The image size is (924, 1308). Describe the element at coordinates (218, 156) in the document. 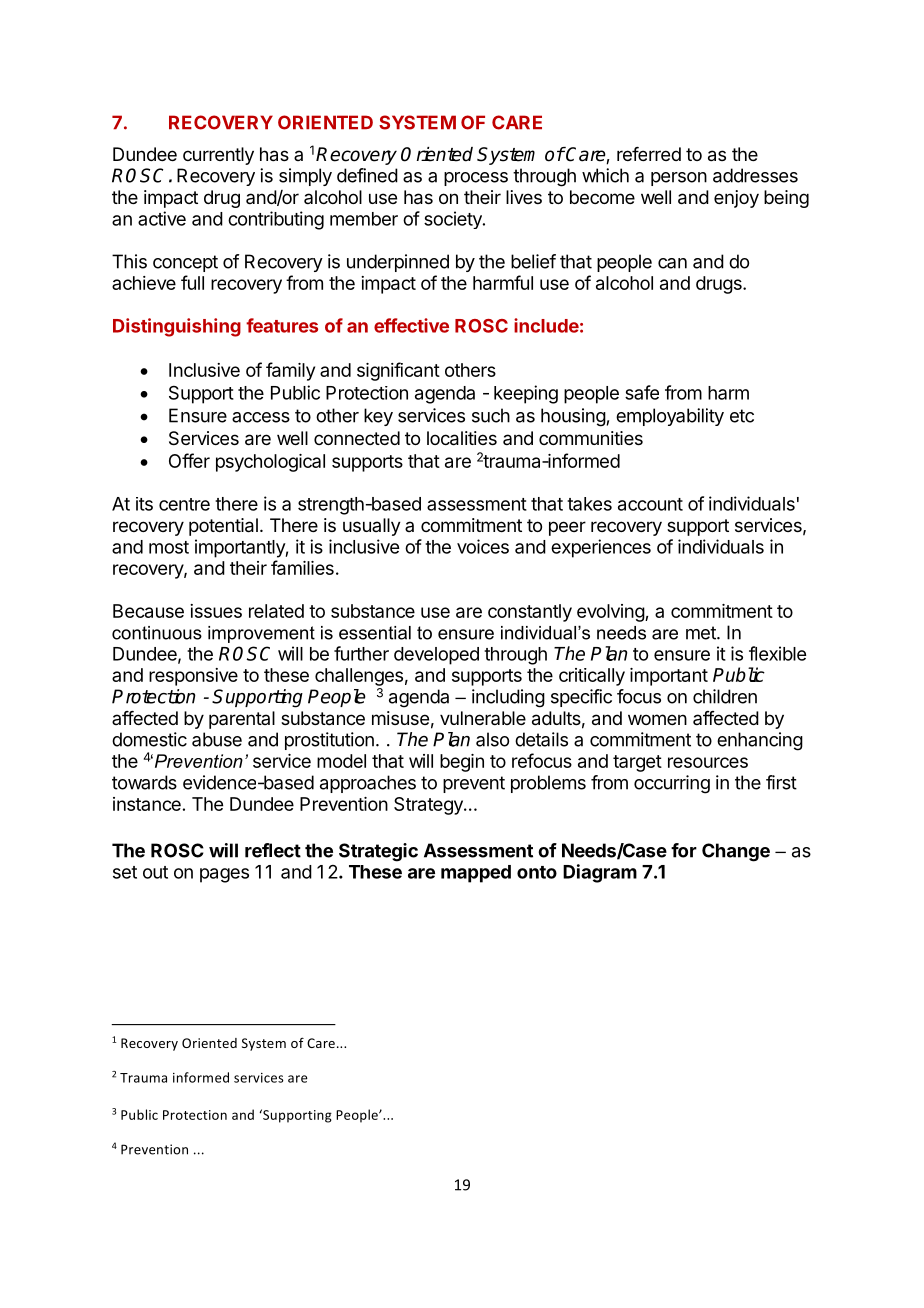

I see `currently` at that location.
